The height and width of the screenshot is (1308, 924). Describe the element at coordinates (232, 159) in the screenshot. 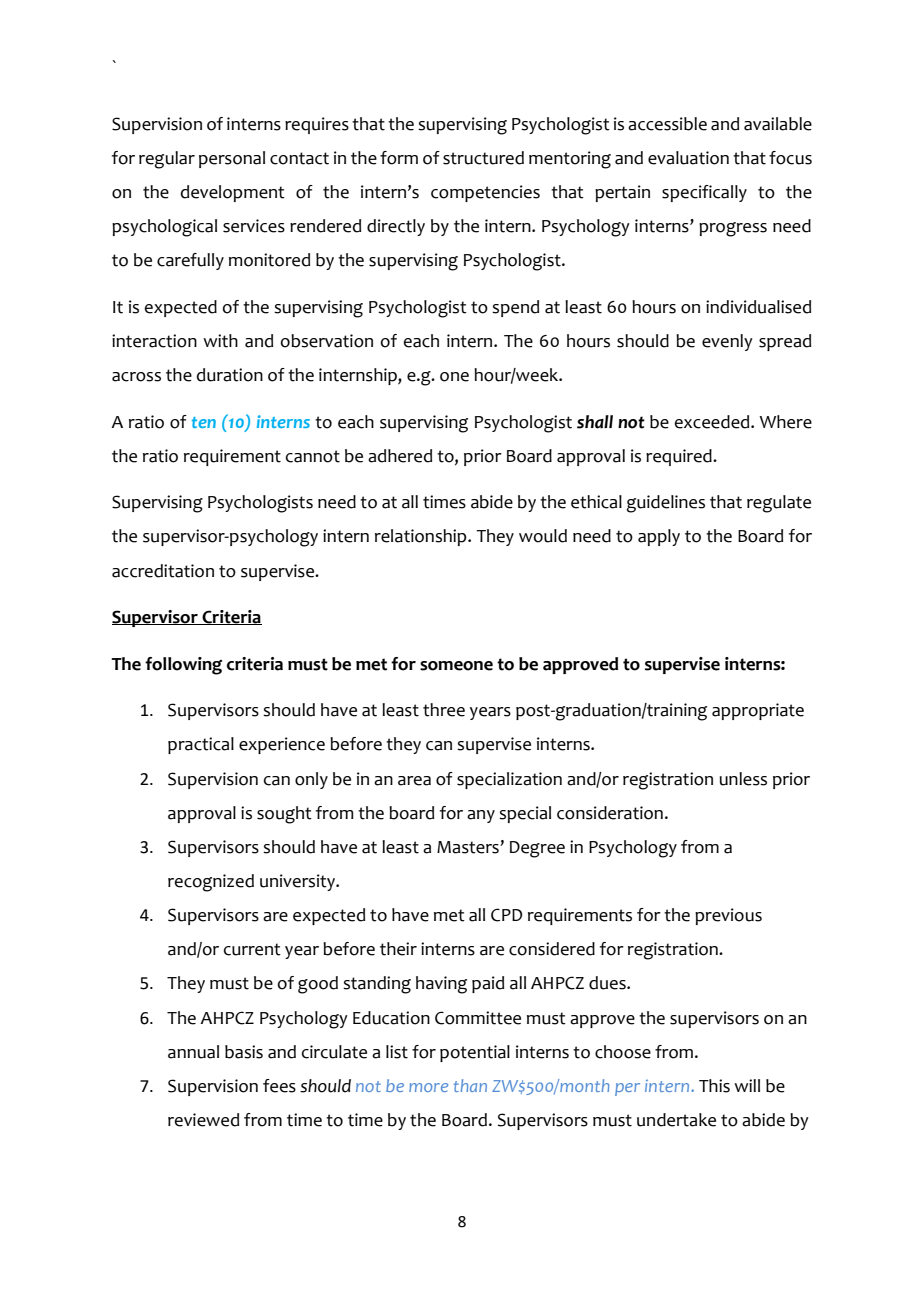

I see `personal` at that location.
